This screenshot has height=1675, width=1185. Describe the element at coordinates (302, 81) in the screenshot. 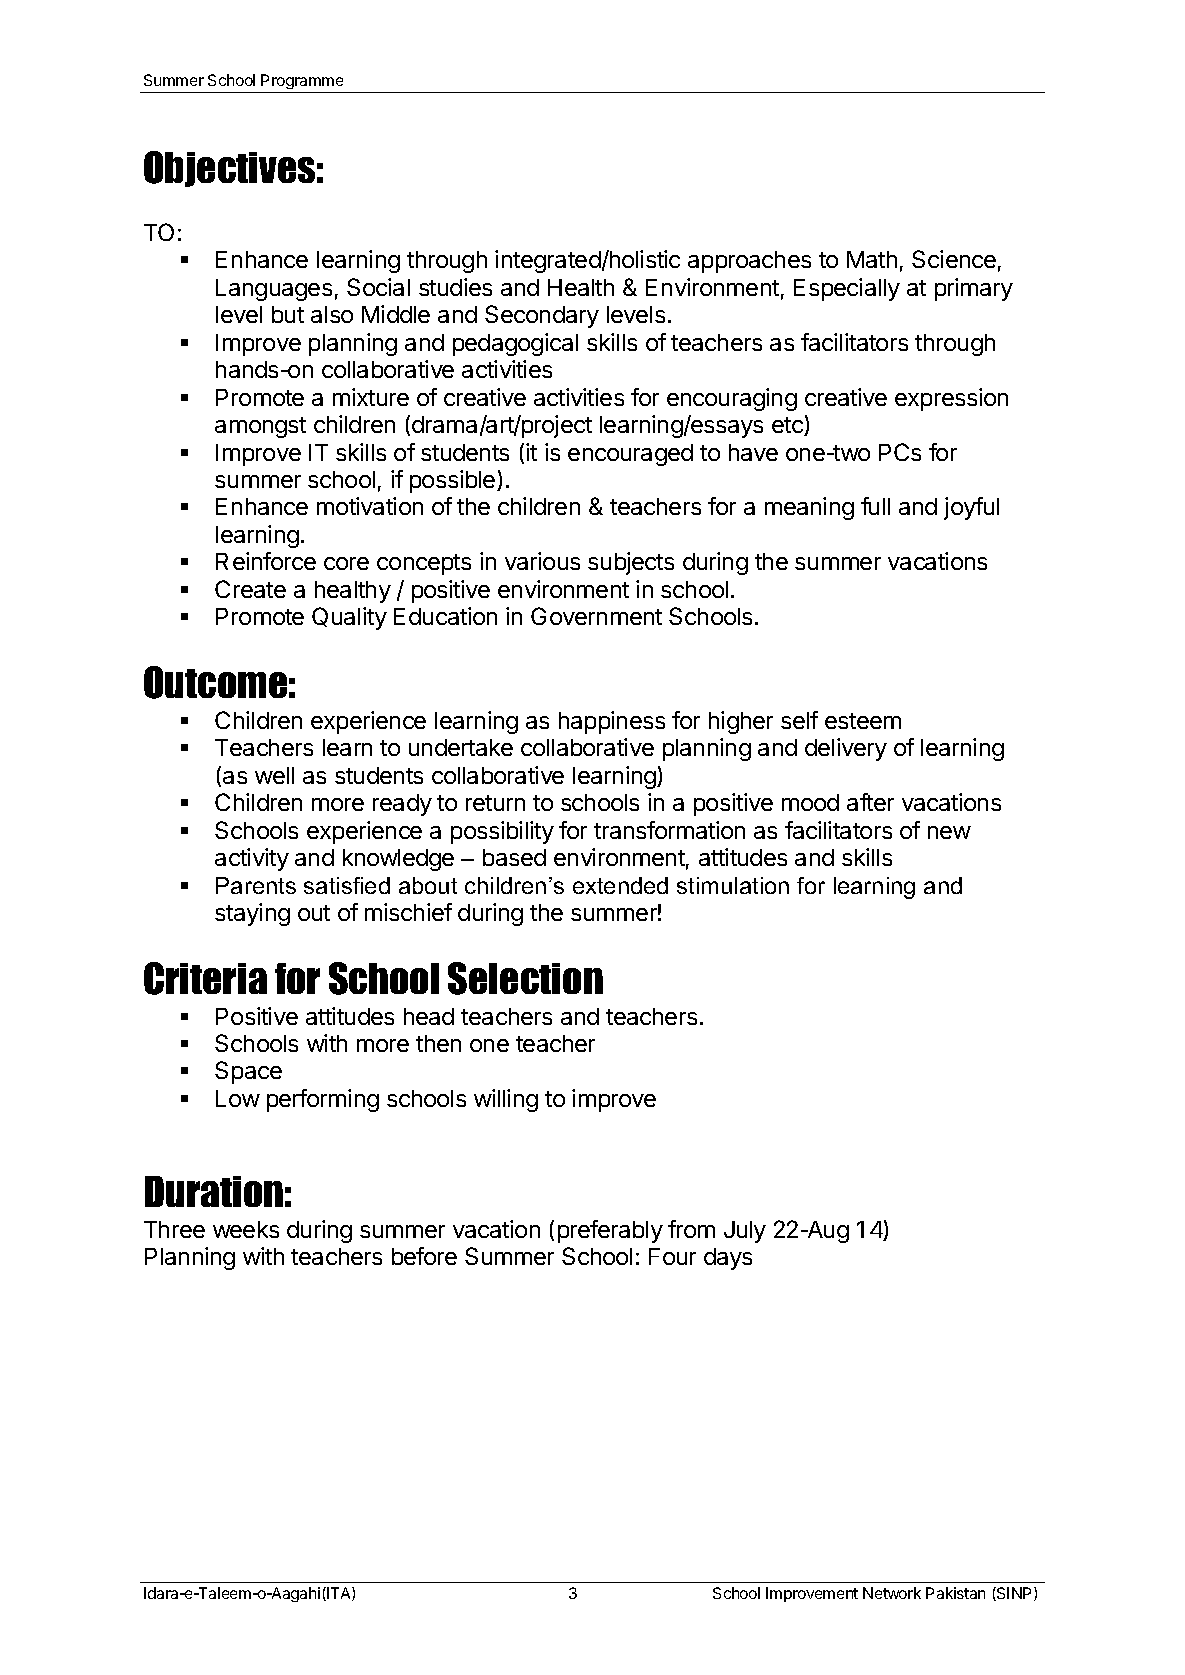

I see `Programme` at that location.
